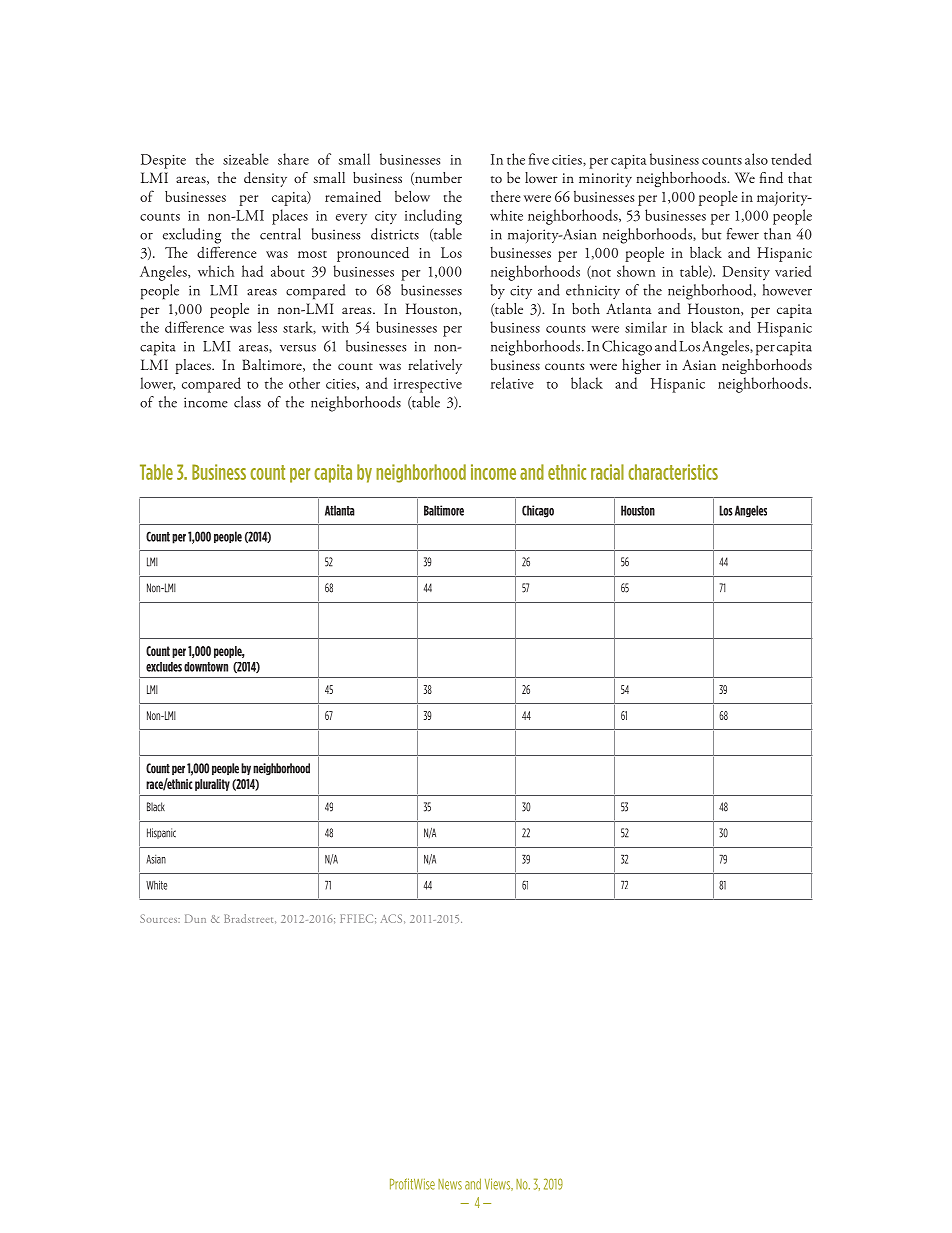  Describe the element at coordinates (499, 1184) in the document. I see `Views` at that location.
